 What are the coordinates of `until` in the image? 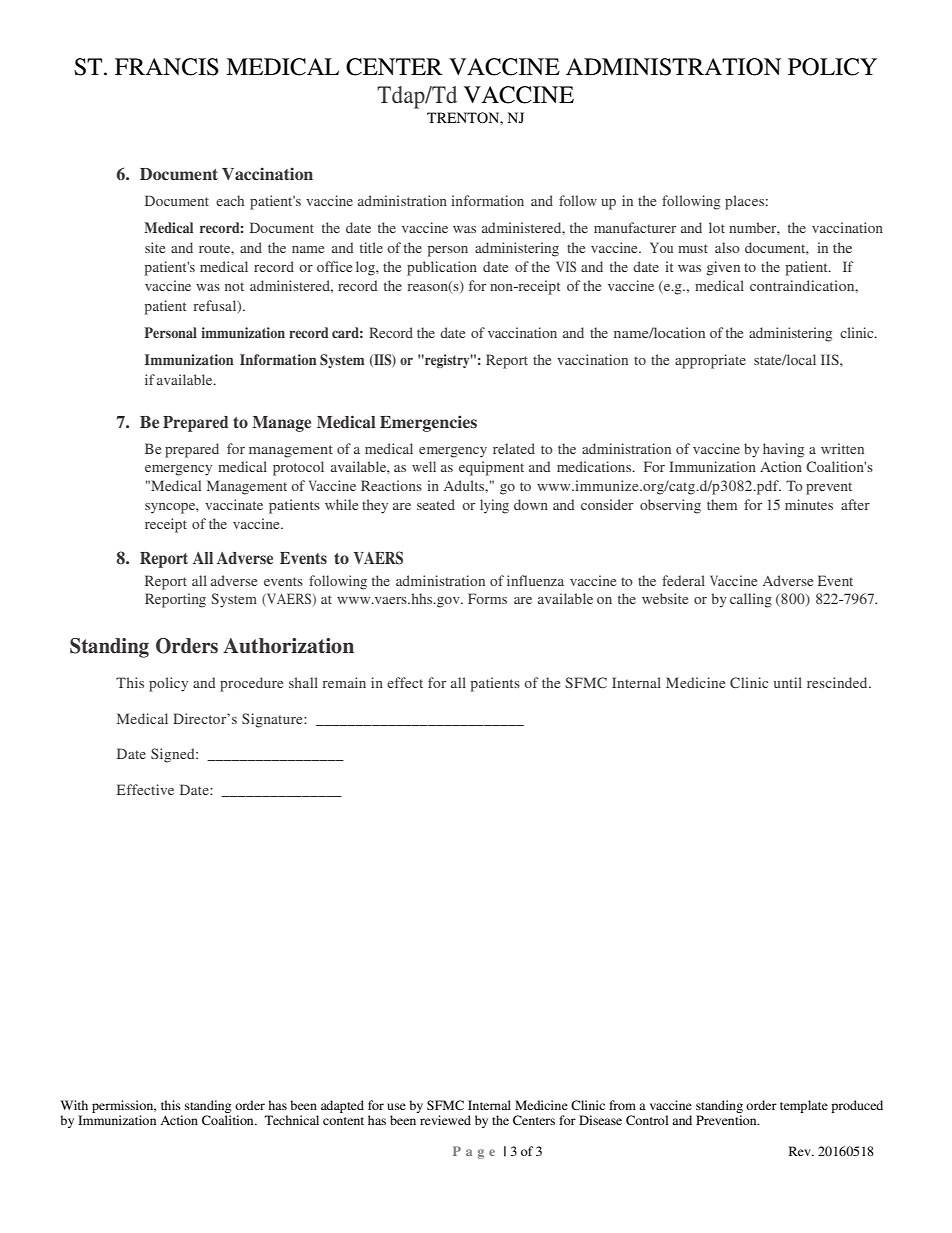 It's located at (788, 682).
